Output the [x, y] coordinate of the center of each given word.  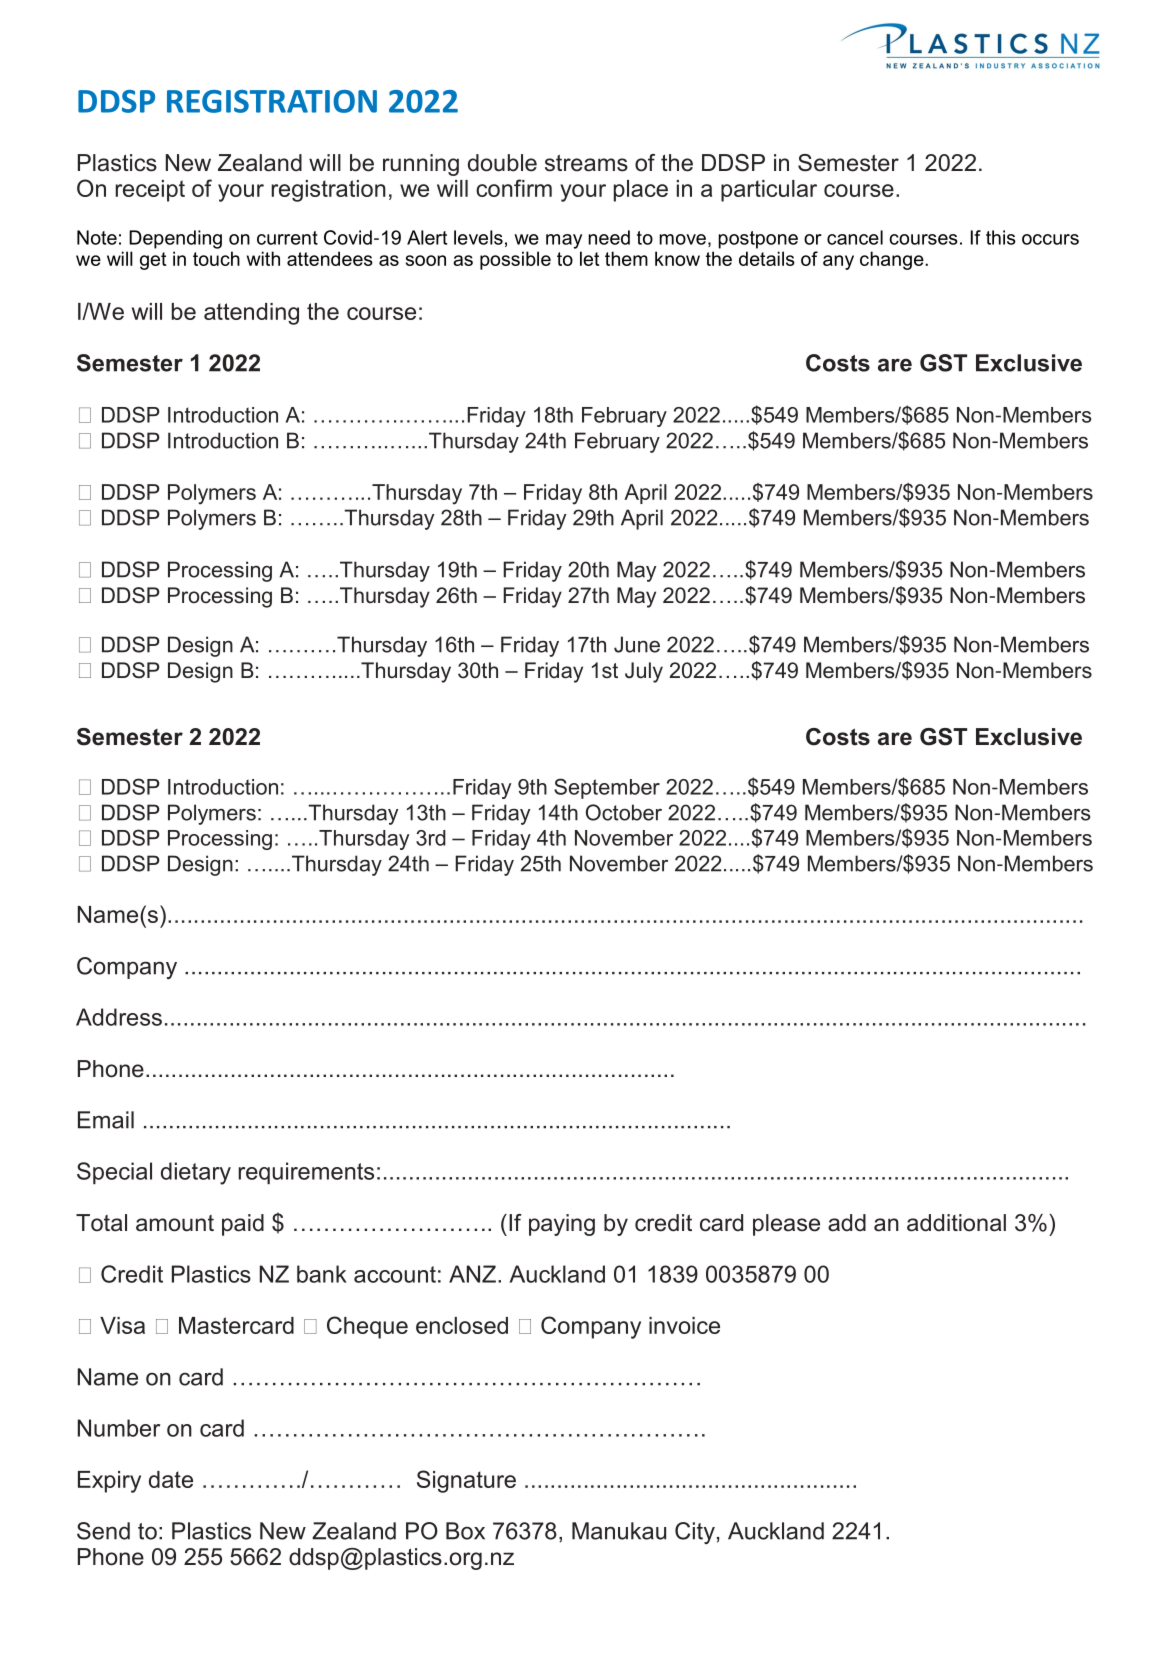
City [695, 1533]
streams [586, 163]
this [1001, 237]
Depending [175, 239]
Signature [466, 1481]
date [171, 1479]
